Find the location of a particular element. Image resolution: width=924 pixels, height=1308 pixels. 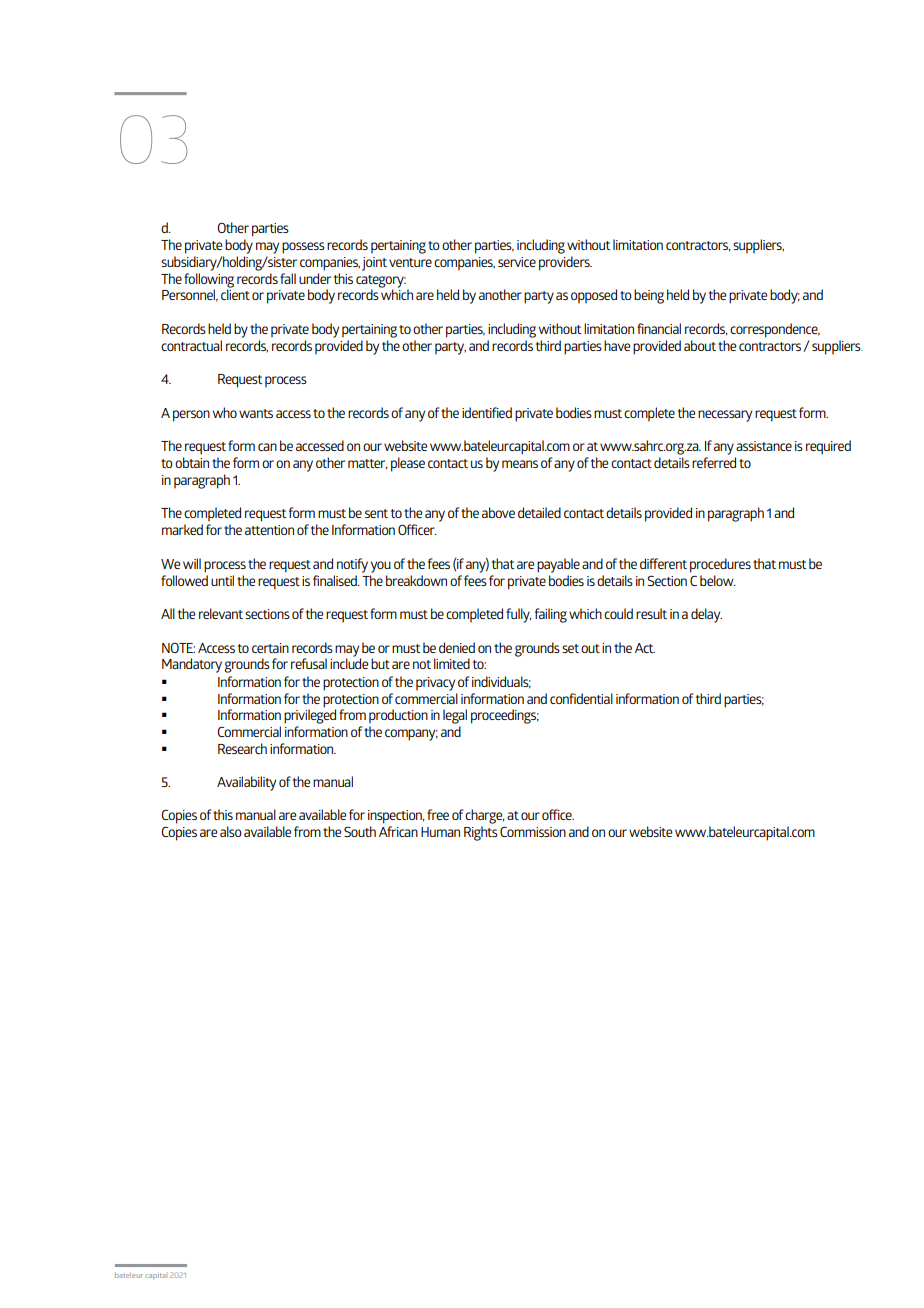

also is located at coordinates (231, 831).
